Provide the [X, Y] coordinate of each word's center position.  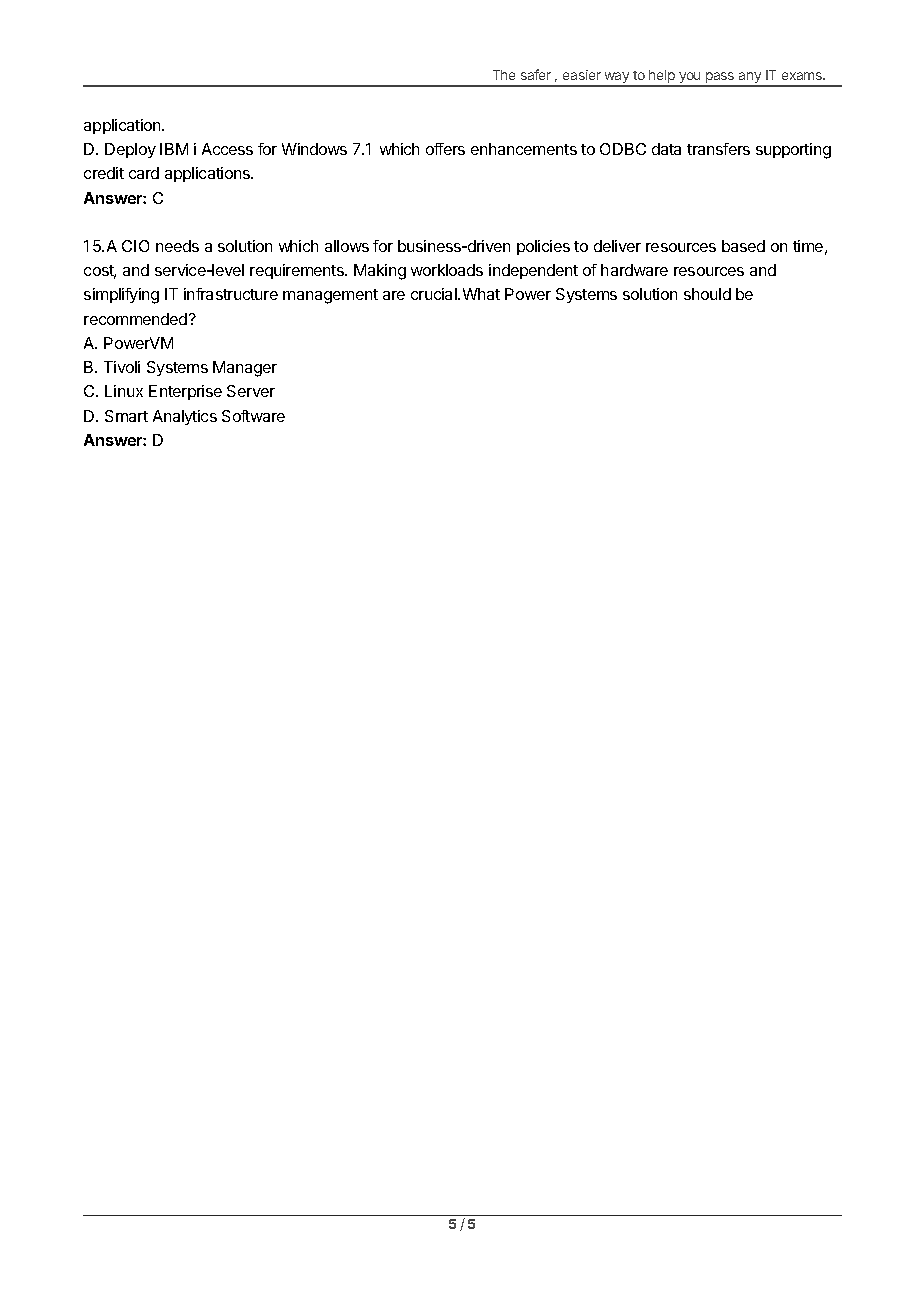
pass [720, 79]
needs [177, 246]
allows [347, 246]
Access [227, 149]
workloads [447, 270]
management [330, 296]
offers [445, 149]
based [743, 246]
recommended [137, 319]
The [504, 75]
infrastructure [231, 294]
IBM [174, 149]
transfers [718, 149]
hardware [634, 270]
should [707, 294]
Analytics [185, 417]
